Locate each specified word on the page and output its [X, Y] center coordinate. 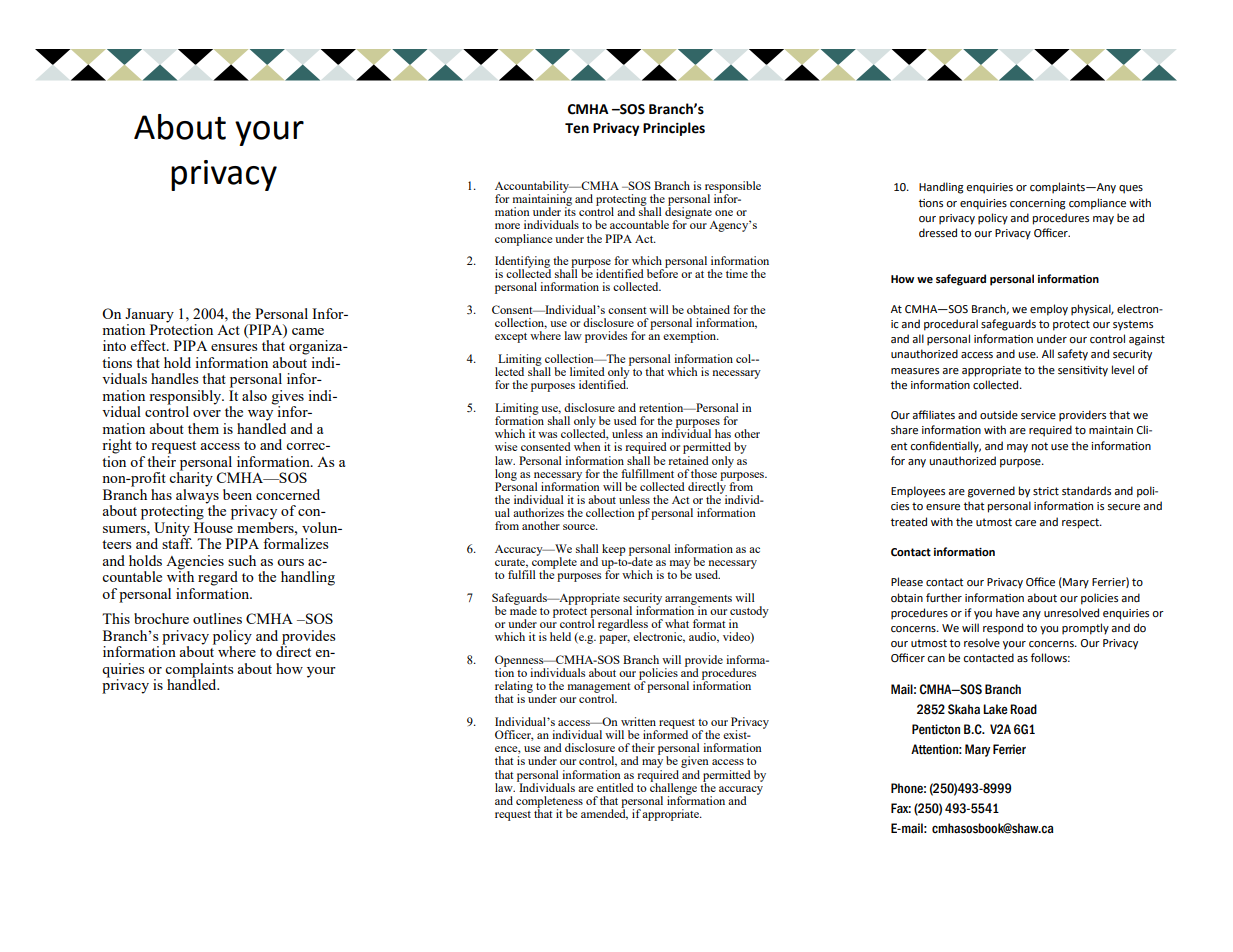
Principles [674, 129]
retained [688, 459]
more [507, 226]
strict [1046, 491]
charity [191, 478]
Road [1023, 709]
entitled [615, 787]
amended [604, 813]
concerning [1038, 204]
